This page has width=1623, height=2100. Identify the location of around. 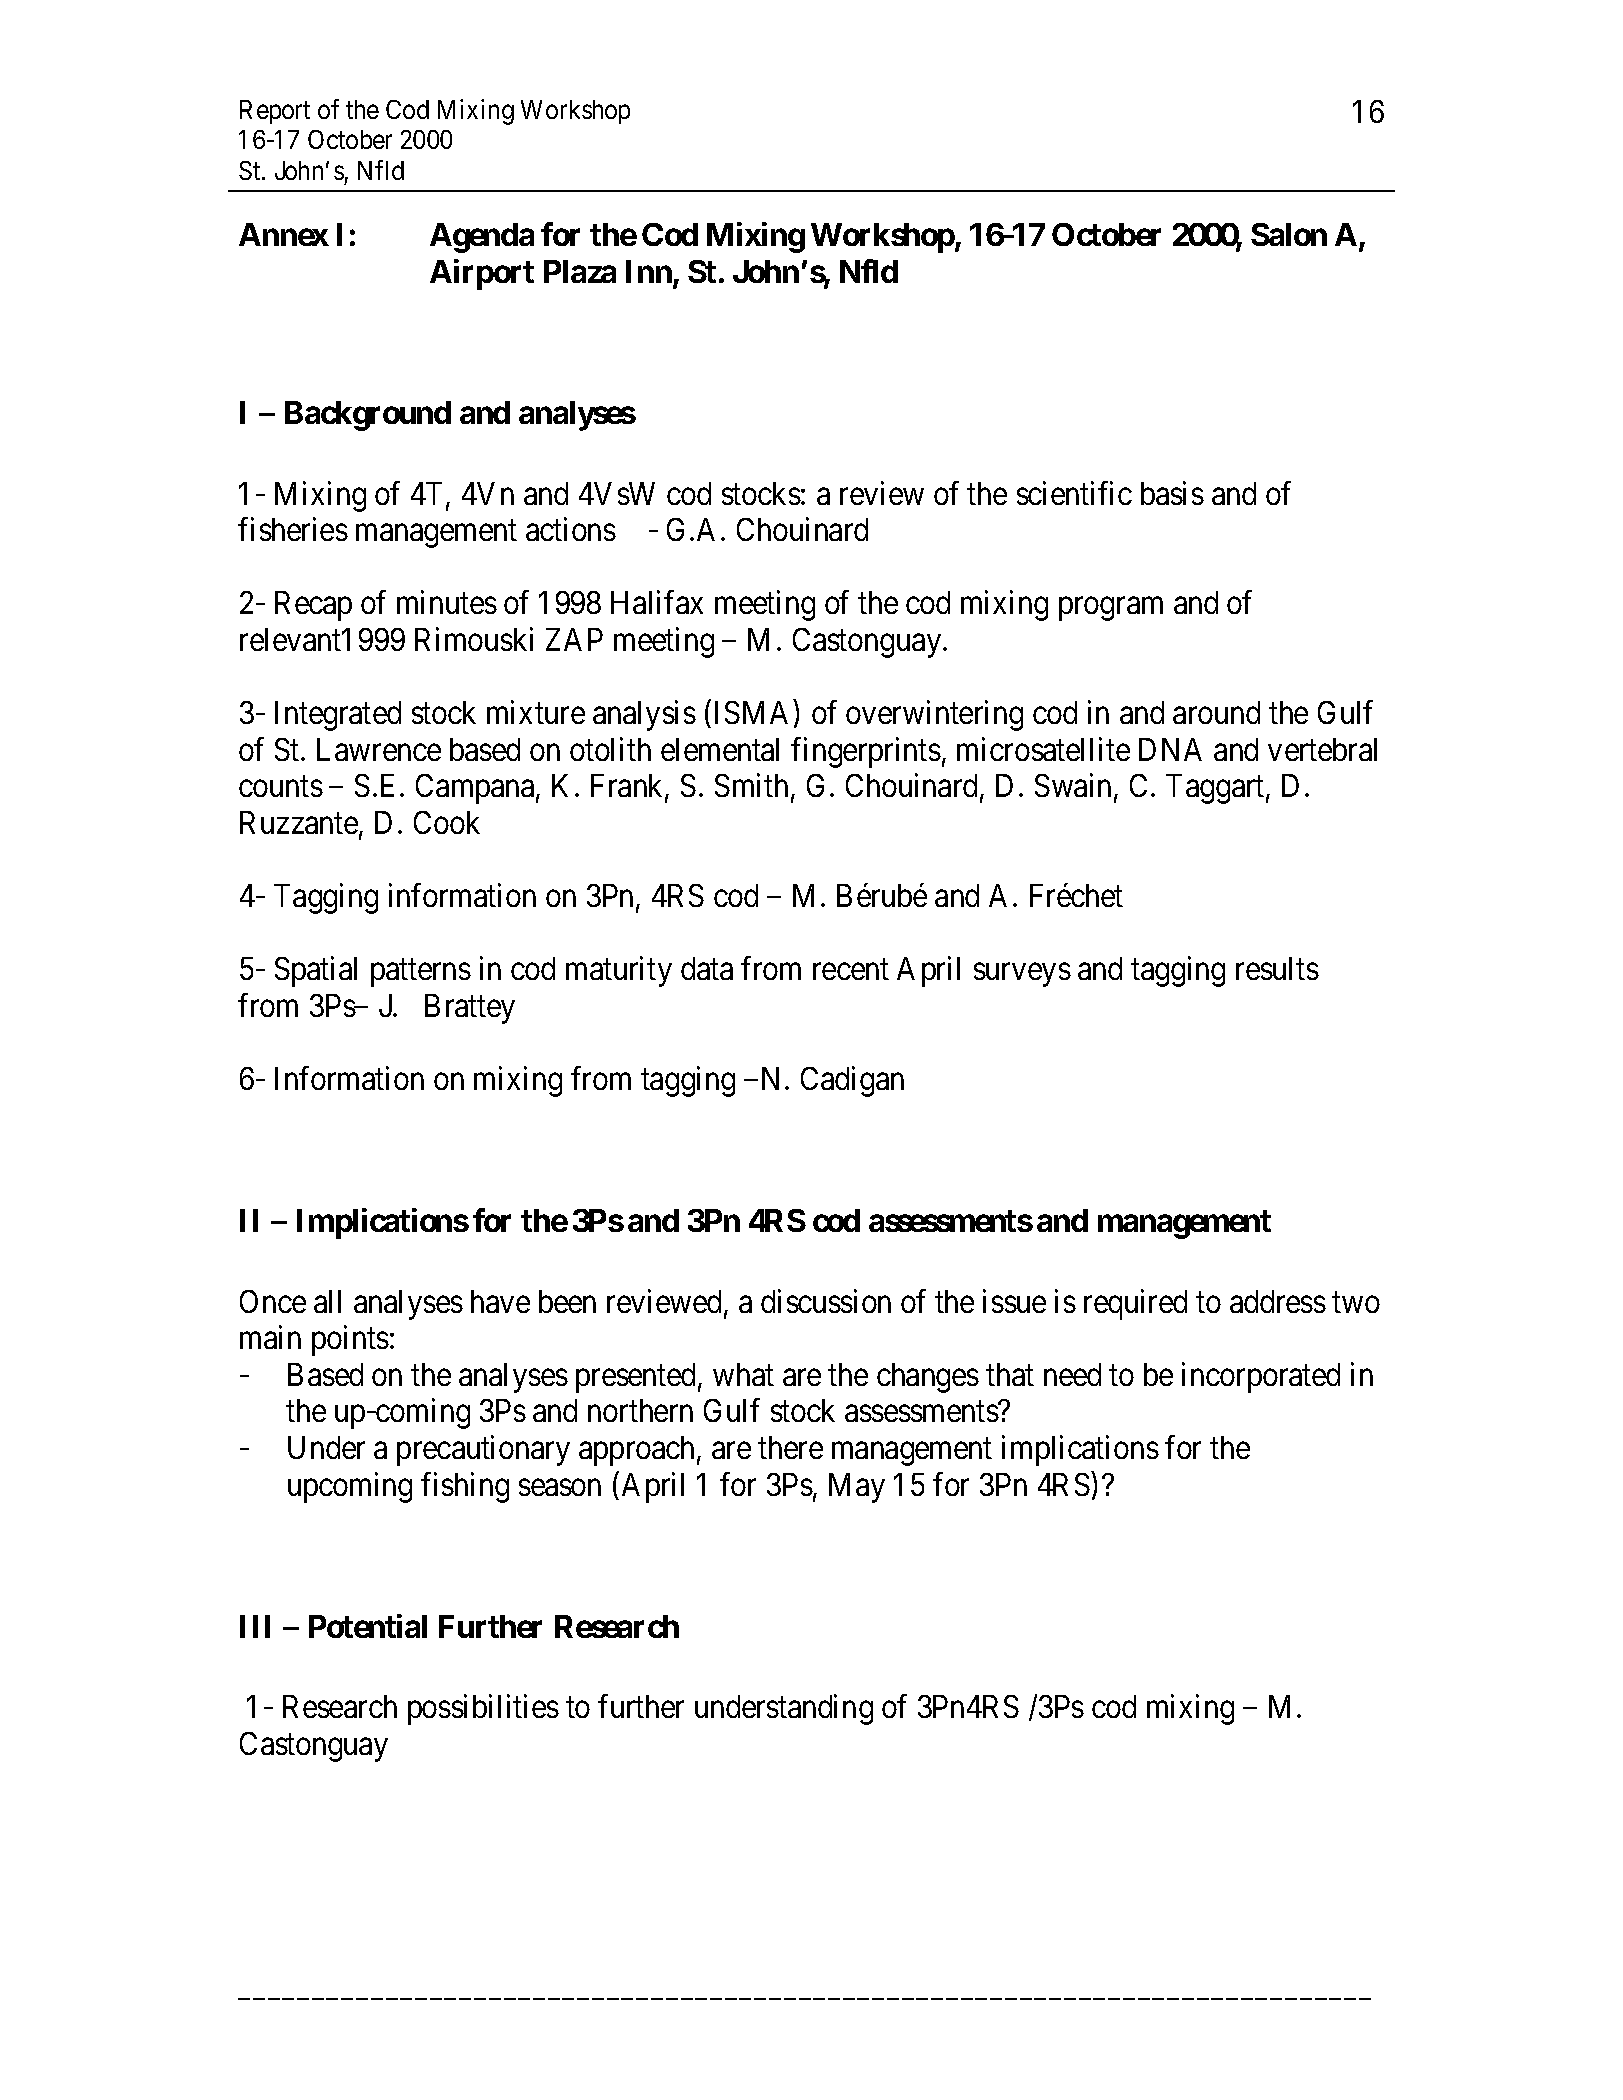
(1216, 712).
